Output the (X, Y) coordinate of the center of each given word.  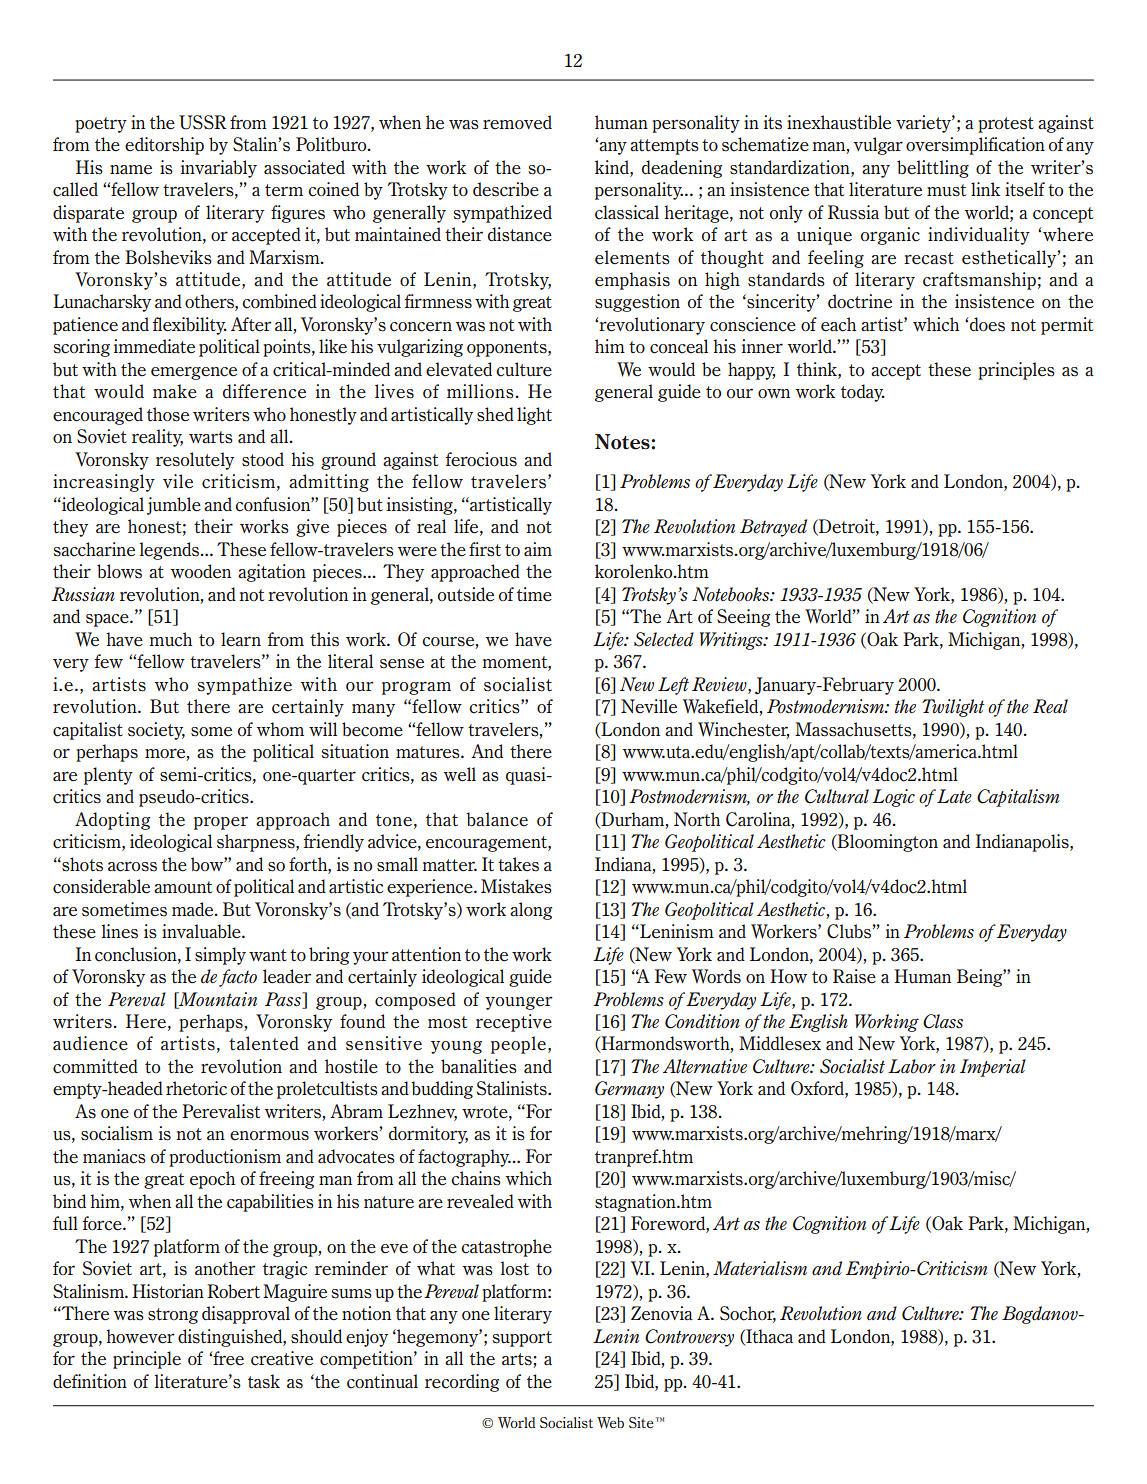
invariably (219, 169)
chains (476, 1178)
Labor (912, 1066)
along (531, 911)
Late (954, 796)
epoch (212, 1180)
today (863, 393)
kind (613, 167)
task (264, 1381)
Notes (623, 442)
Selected (664, 639)
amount (183, 887)
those (168, 414)
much (171, 639)
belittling (933, 169)
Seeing (743, 618)
